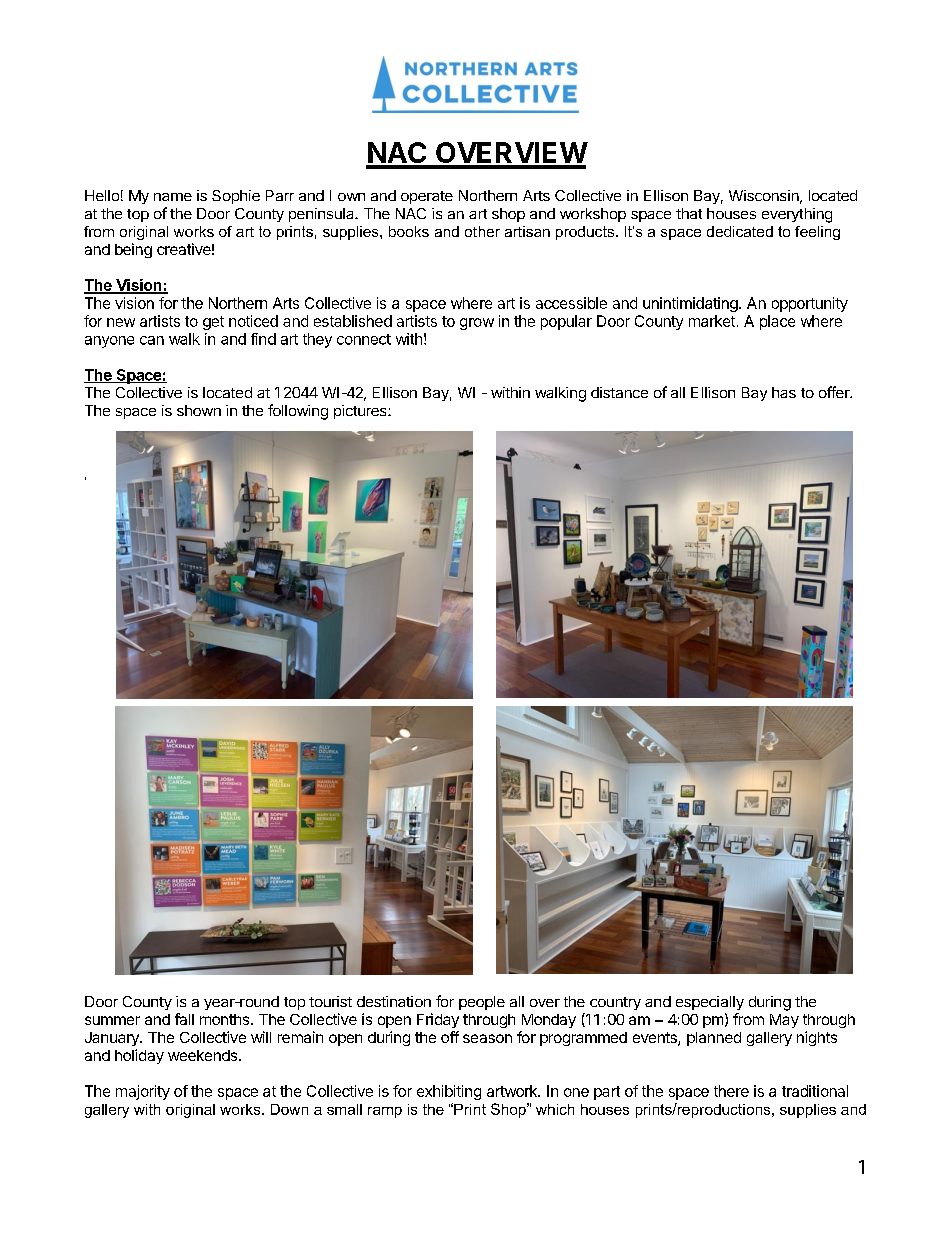 The height and width of the page is (1233, 952). Describe the element at coordinates (482, 231) in the page. I see `other` at that location.
